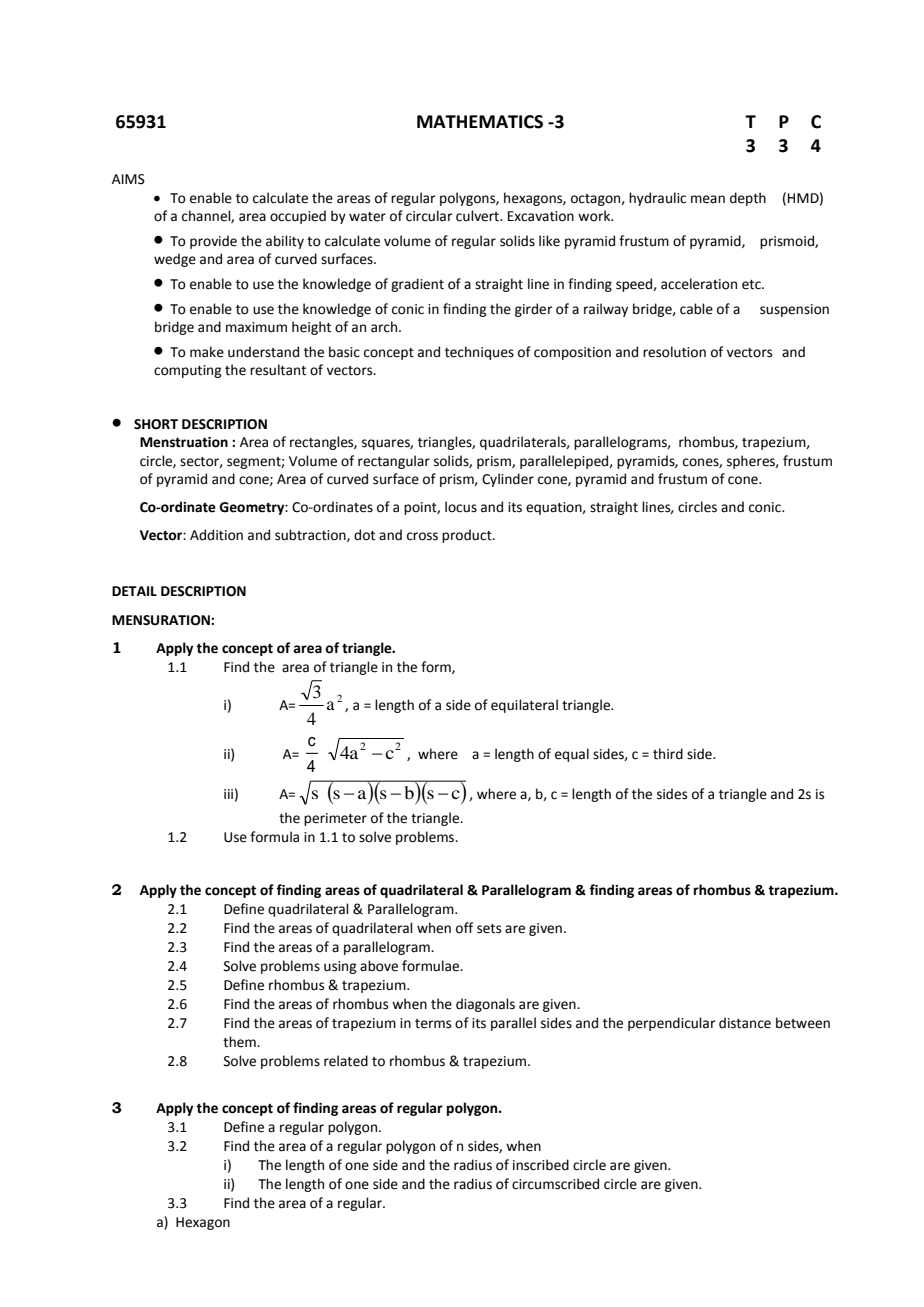 This document has height=1307, width=924. What do you see at coordinates (346, 1061) in the document?
I see `related` at bounding box center [346, 1061].
